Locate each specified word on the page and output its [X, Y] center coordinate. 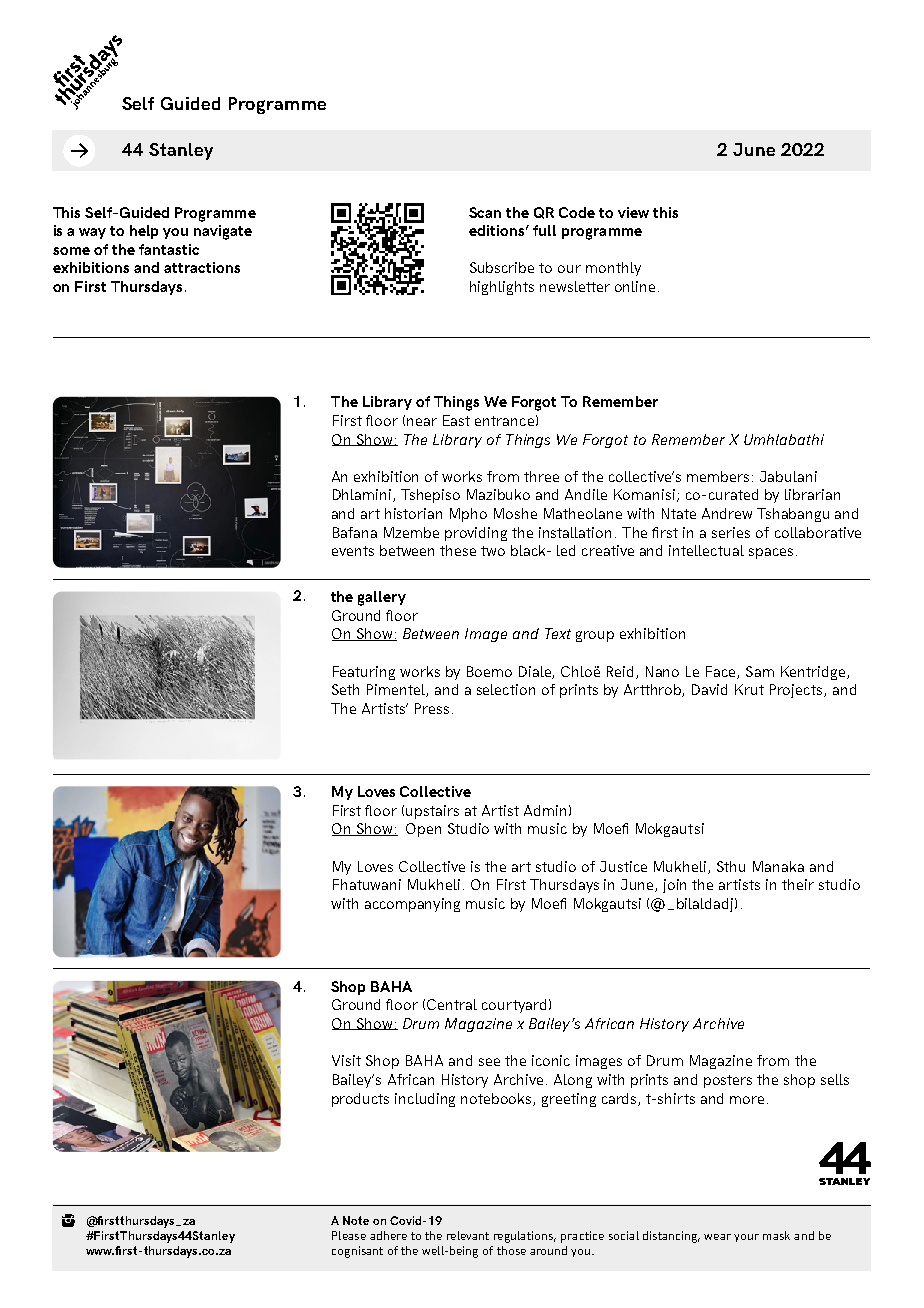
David [709, 689]
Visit [346, 1060]
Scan [485, 212]
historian [413, 513]
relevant [468, 1235]
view [633, 212]
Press [432, 708]
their [798, 884]
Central [452, 1004]
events [353, 551]
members [718, 476]
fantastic [169, 249]
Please [349, 1235]
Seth [345, 689]
